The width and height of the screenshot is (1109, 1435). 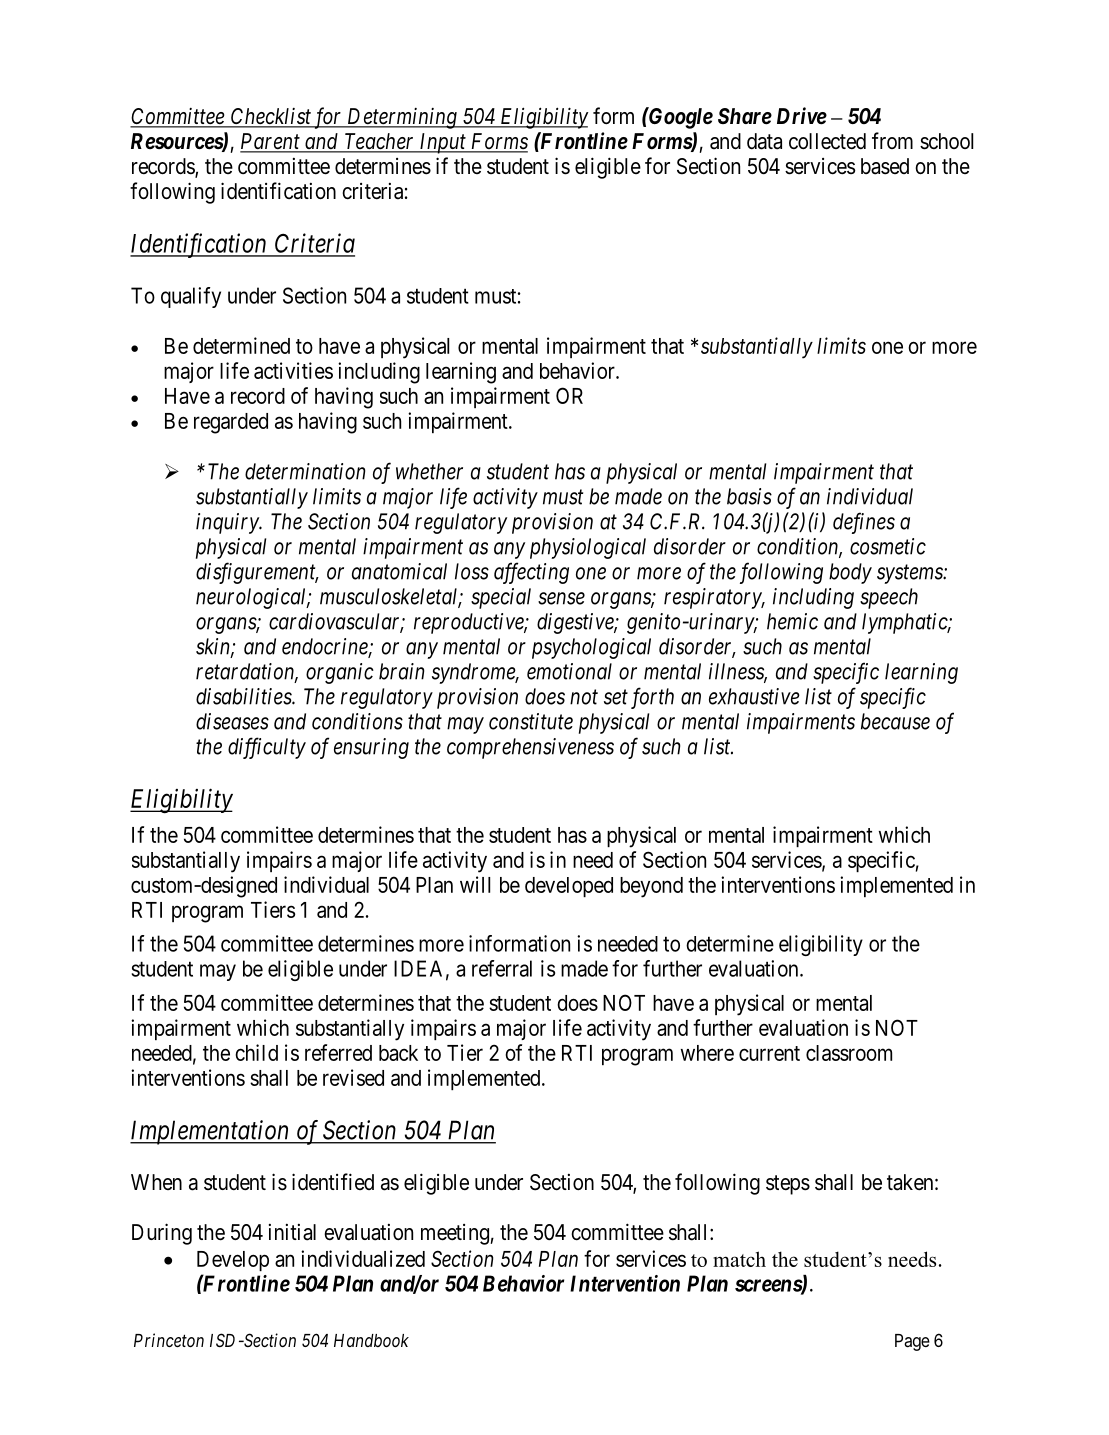 I want to click on disfigurement, so click(x=257, y=573).
